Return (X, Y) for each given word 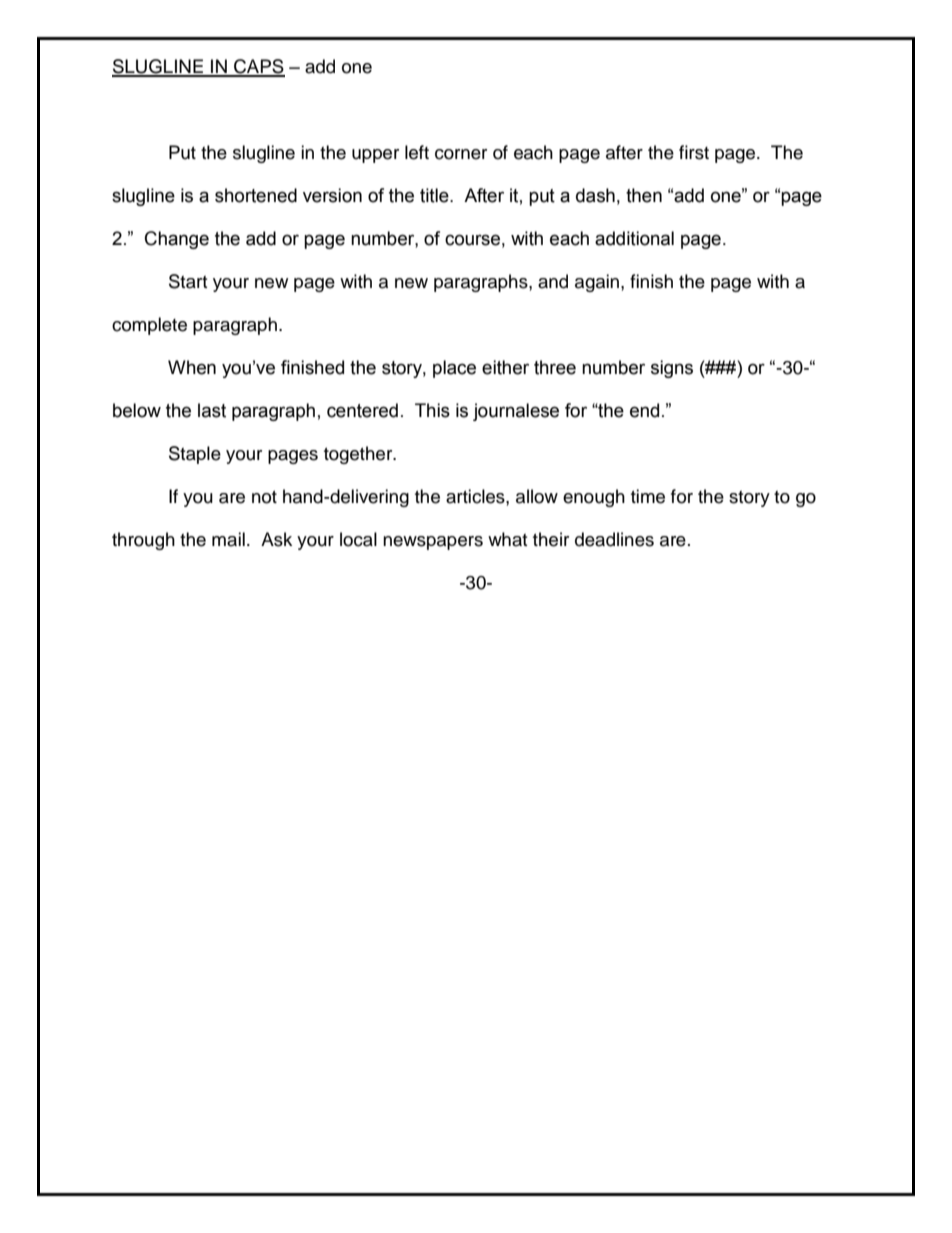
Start (188, 281)
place (454, 369)
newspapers (433, 543)
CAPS (258, 67)
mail (228, 539)
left (417, 152)
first (694, 152)
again (598, 283)
